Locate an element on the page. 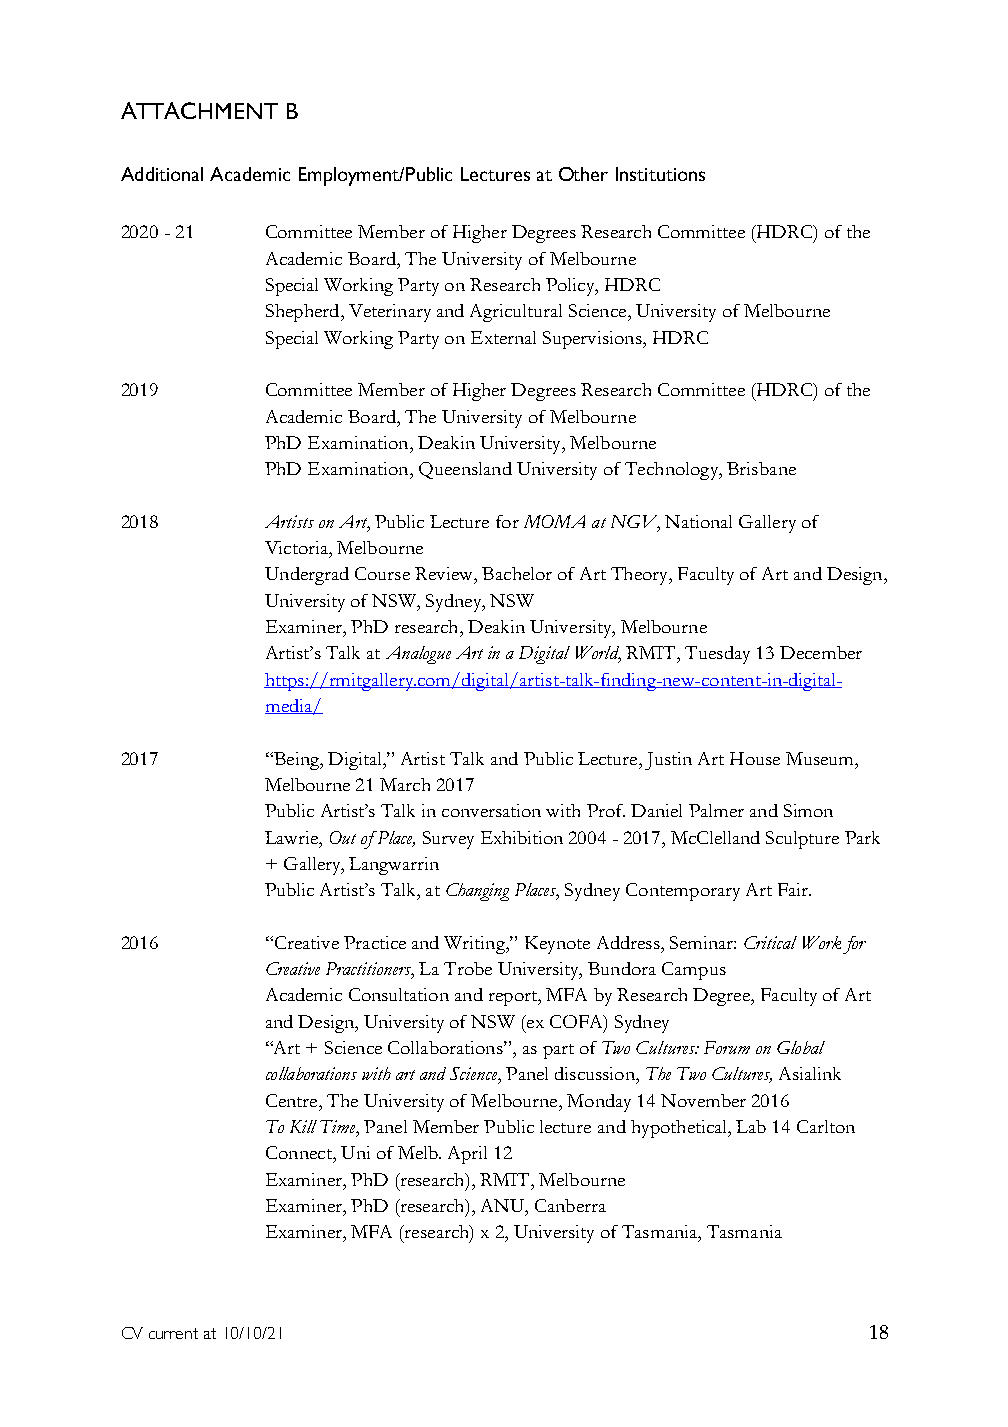 This document has width=1008, height=1427. Institutions is located at coordinates (660, 174).
